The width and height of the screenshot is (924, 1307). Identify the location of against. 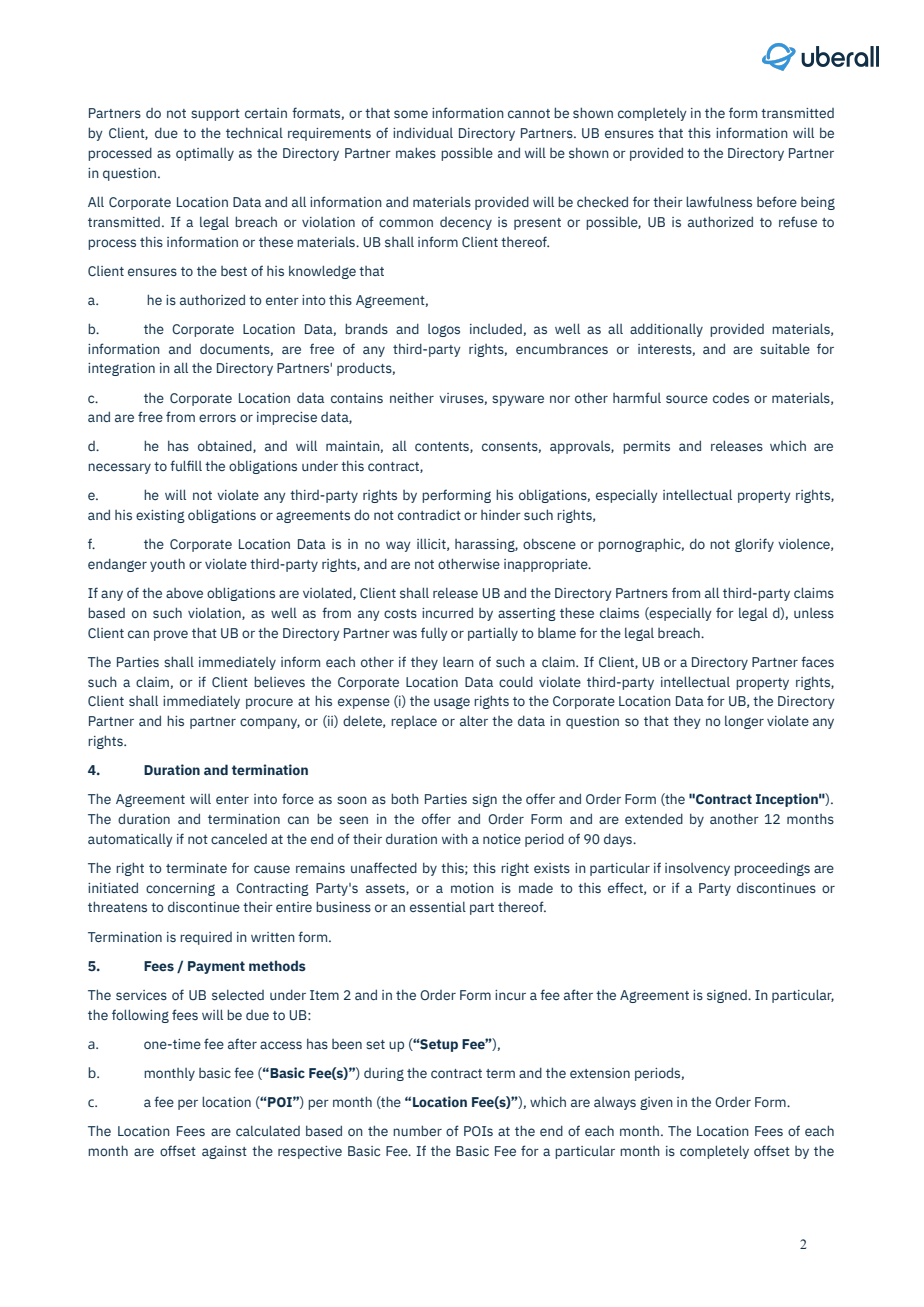
(224, 1152).
